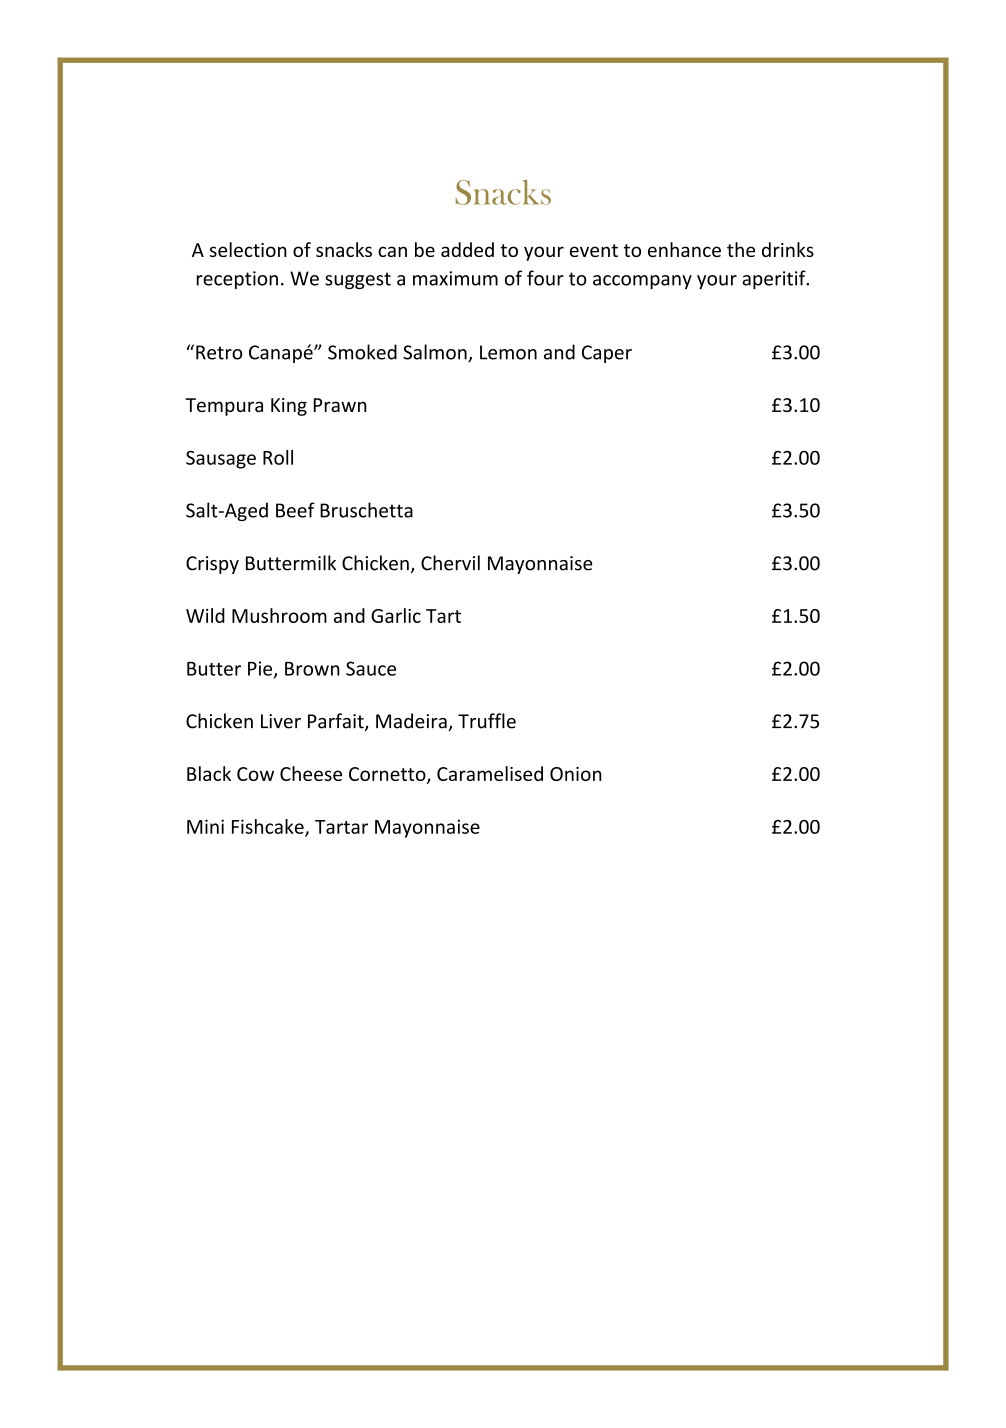 The height and width of the screenshot is (1428, 1006). I want to click on Roll, so click(278, 457).
